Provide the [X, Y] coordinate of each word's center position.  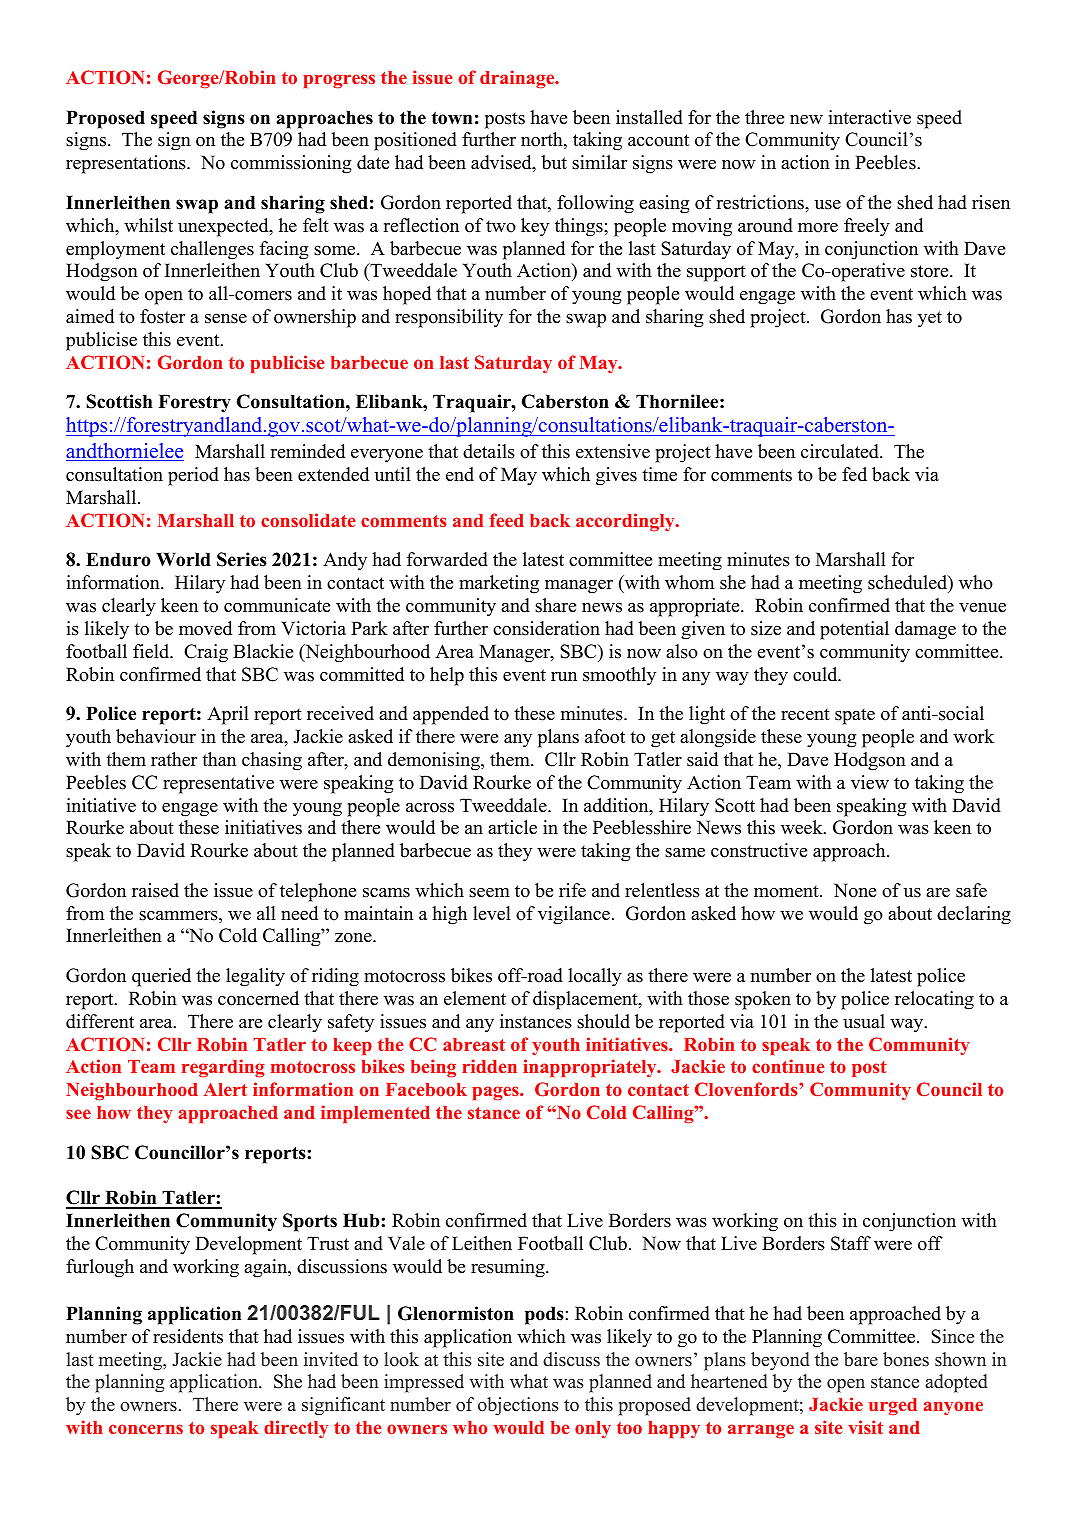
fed [854, 474]
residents [188, 1336]
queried [161, 977]
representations [127, 164]
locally [595, 977]
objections [518, 1406]
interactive [869, 117]
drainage [518, 79]
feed [506, 520]
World [183, 559]
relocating [934, 1000]
